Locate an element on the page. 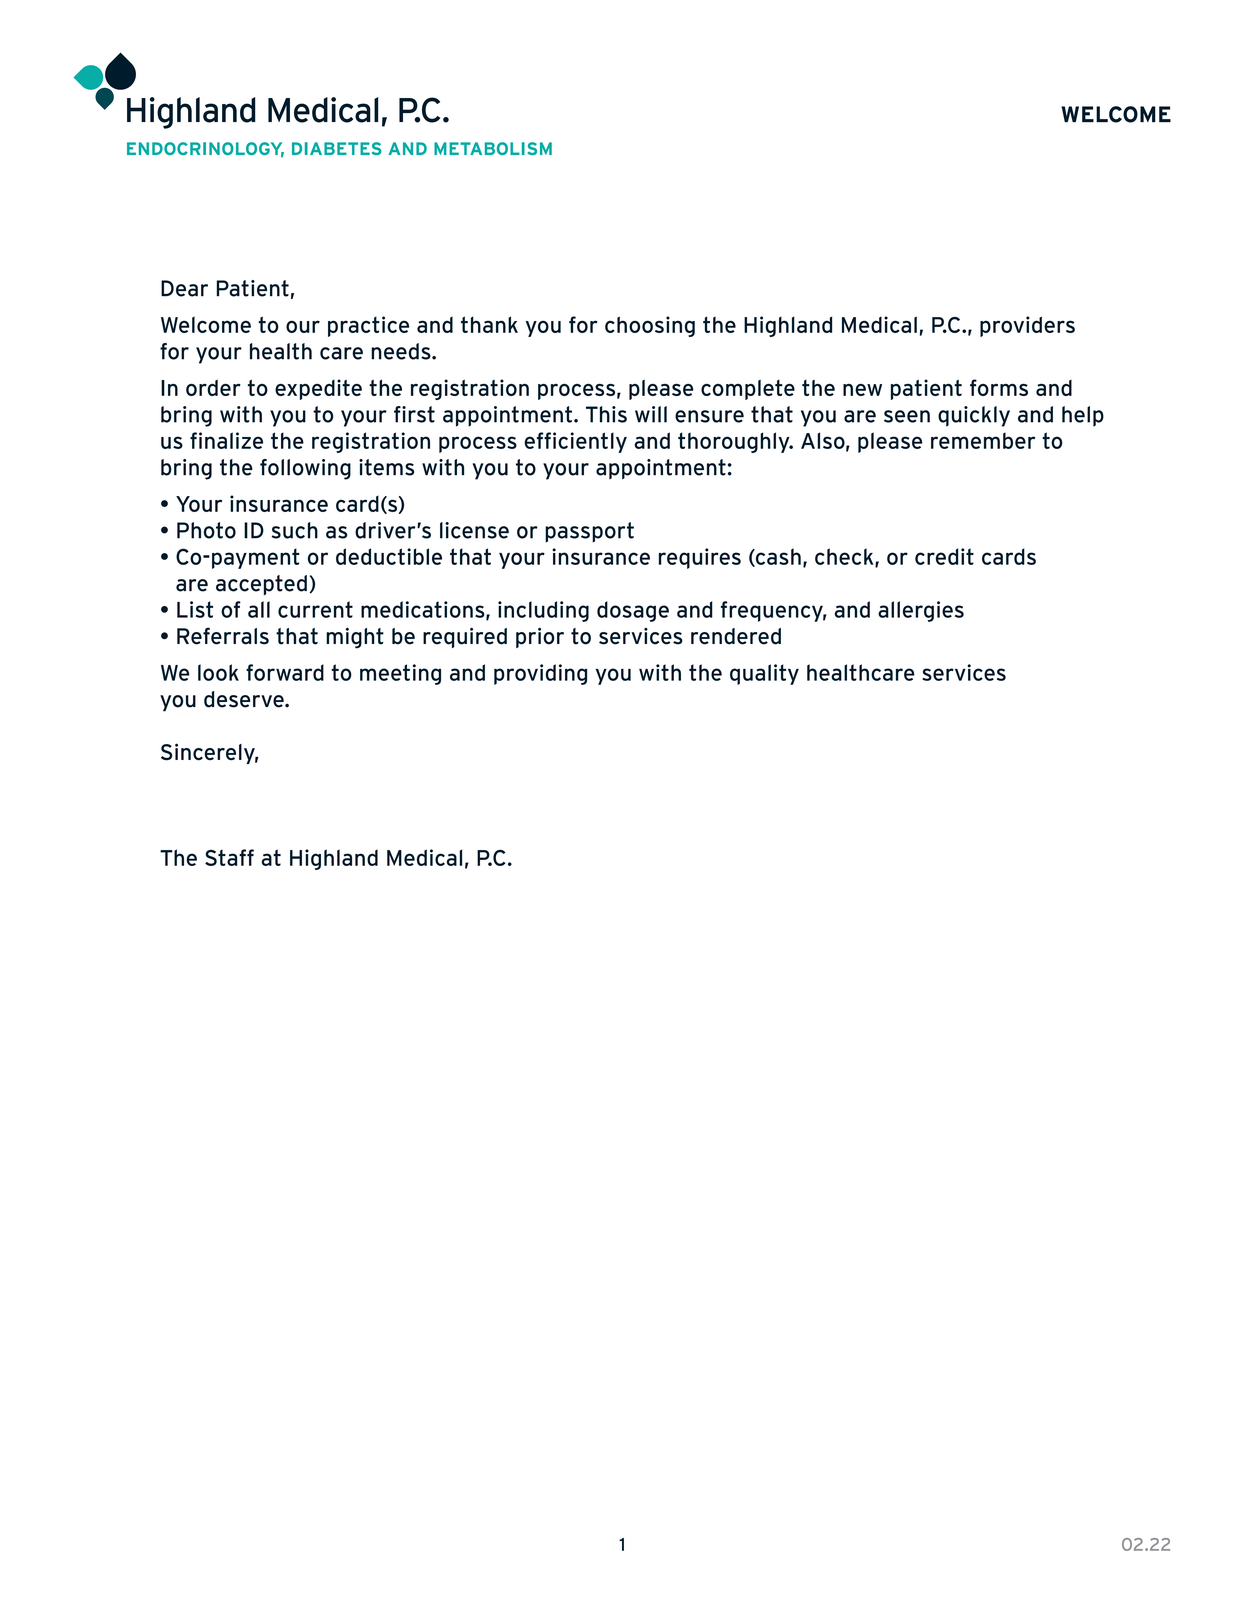  Staff is located at coordinates (229, 857).
